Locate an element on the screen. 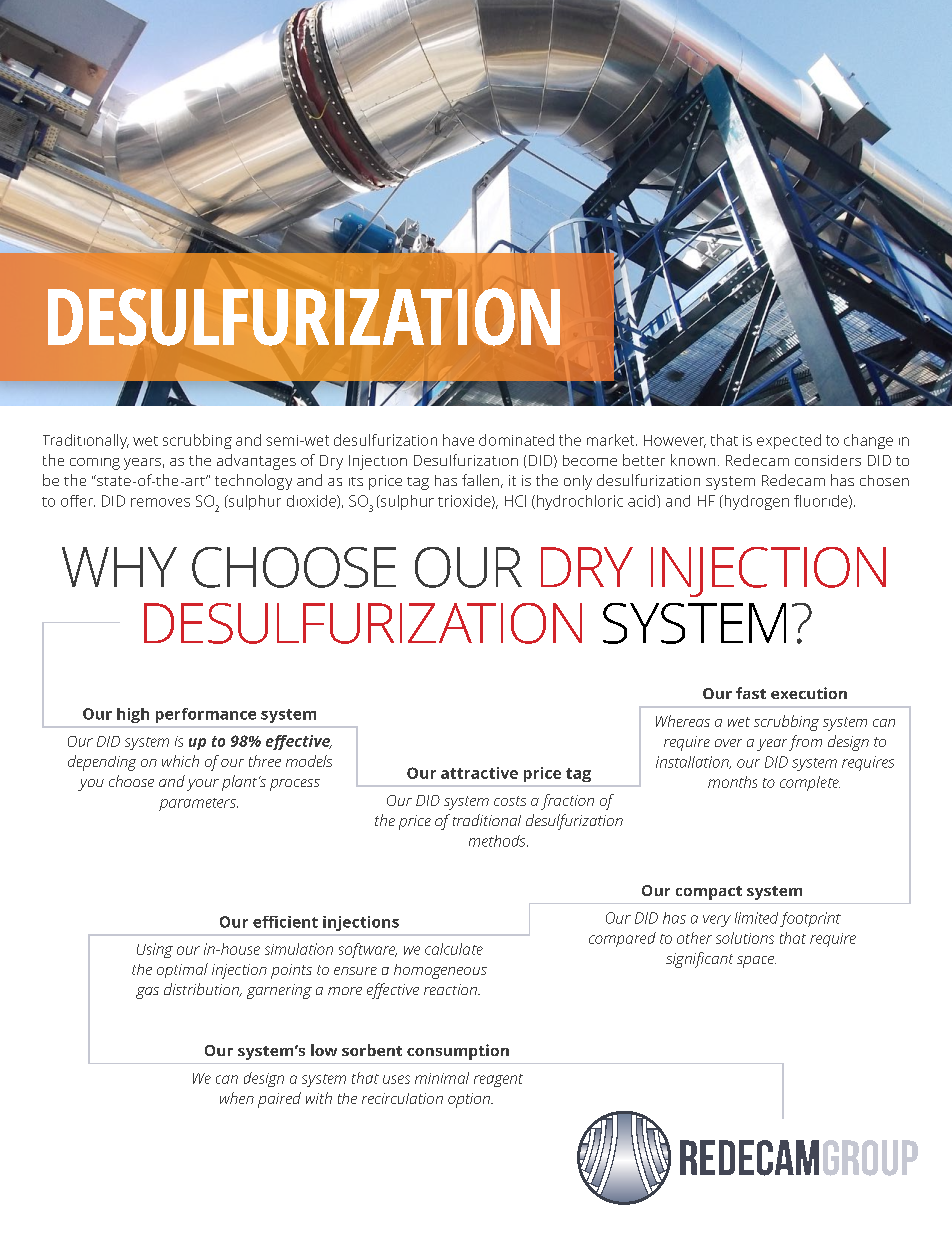 Image resolution: width=952 pixels, height=1233 pixels. fallen is located at coordinates (480, 480).
